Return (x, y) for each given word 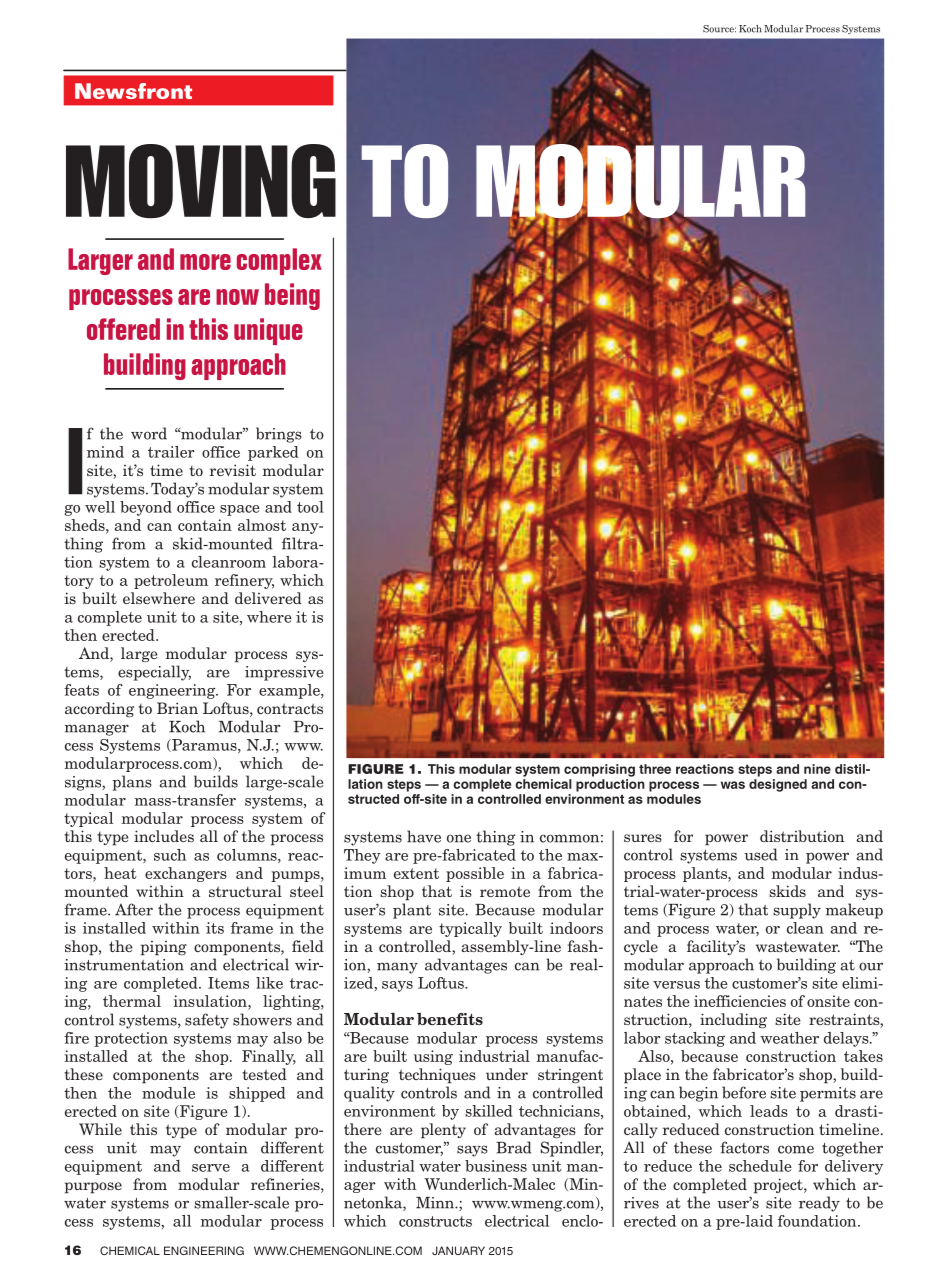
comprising (599, 770)
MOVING (201, 181)
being (292, 296)
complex (279, 261)
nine (817, 769)
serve (211, 1168)
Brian (177, 708)
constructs (435, 1221)
